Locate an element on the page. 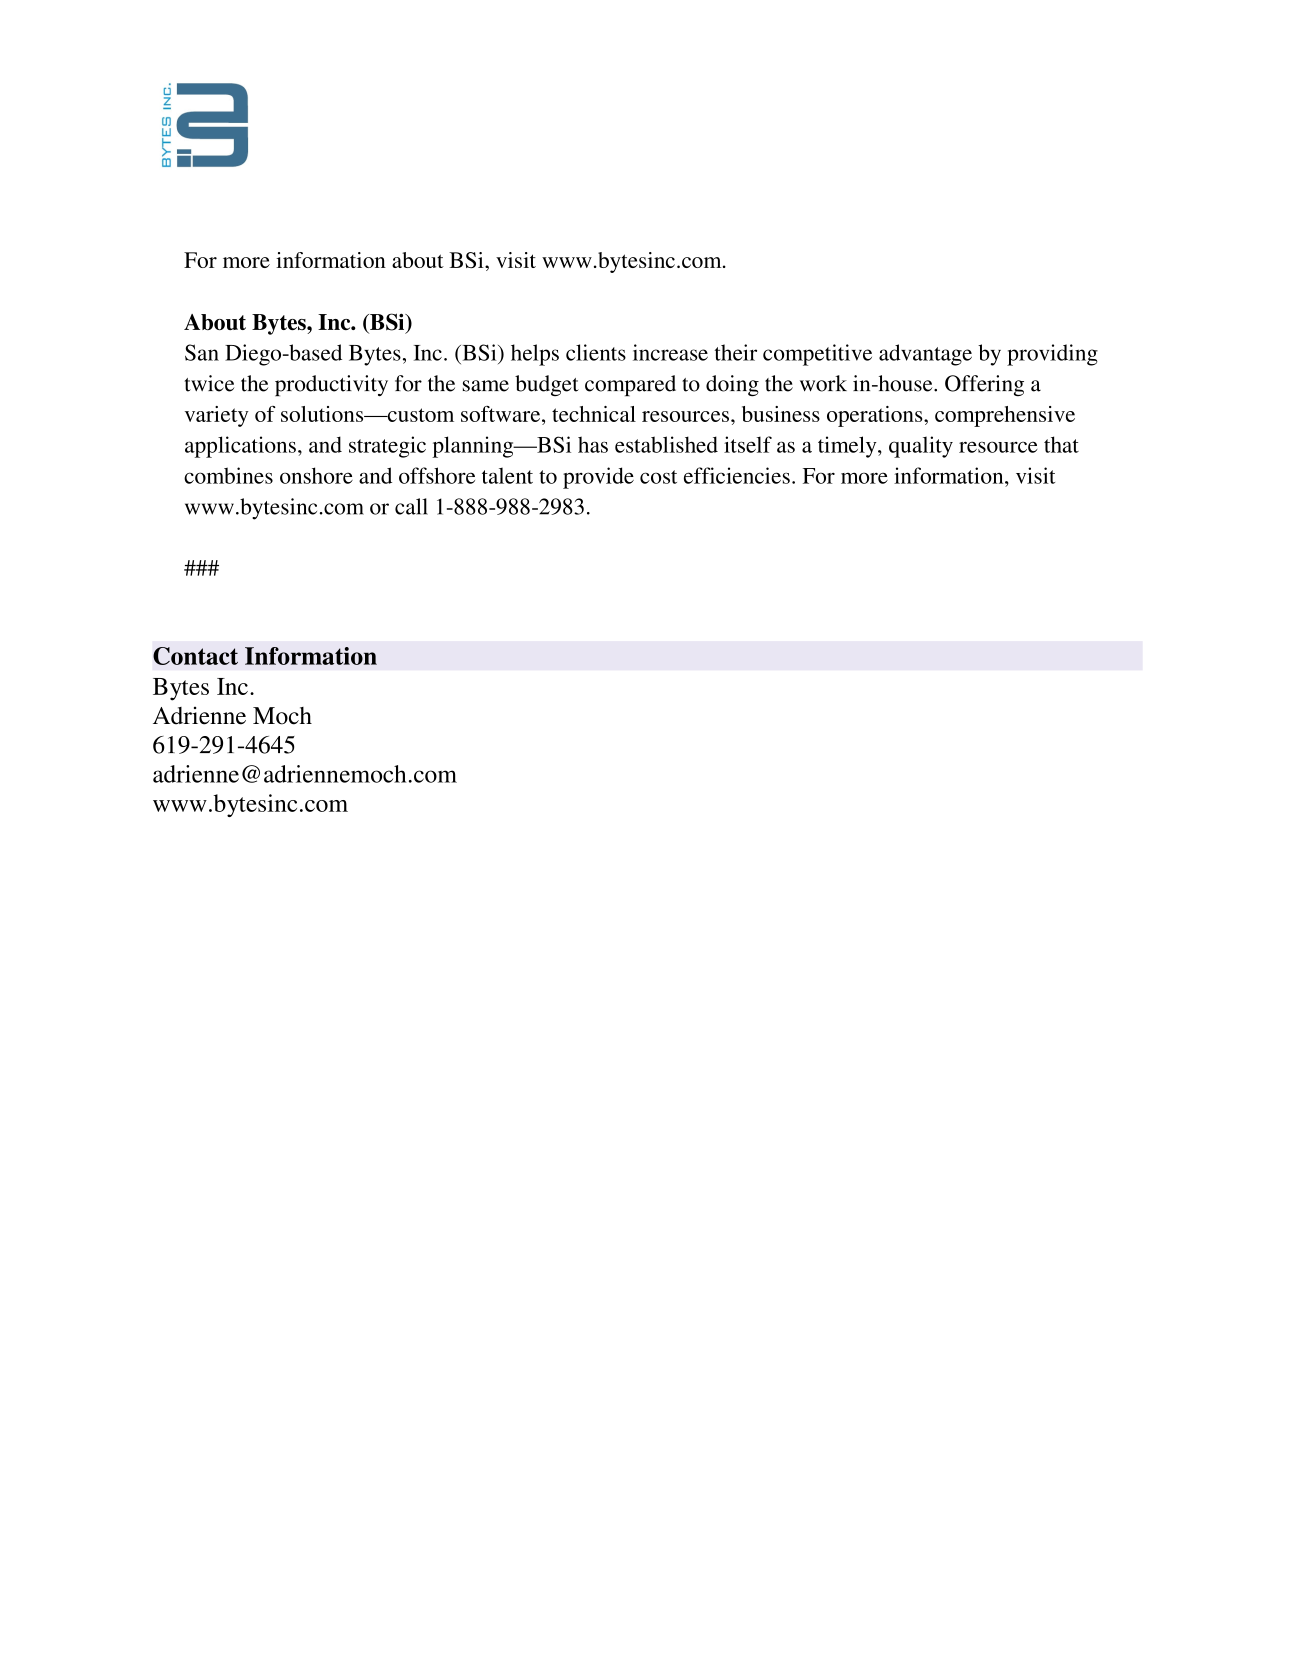 Image resolution: width=1295 pixels, height=1676 pixels. offshore is located at coordinates (437, 475).
